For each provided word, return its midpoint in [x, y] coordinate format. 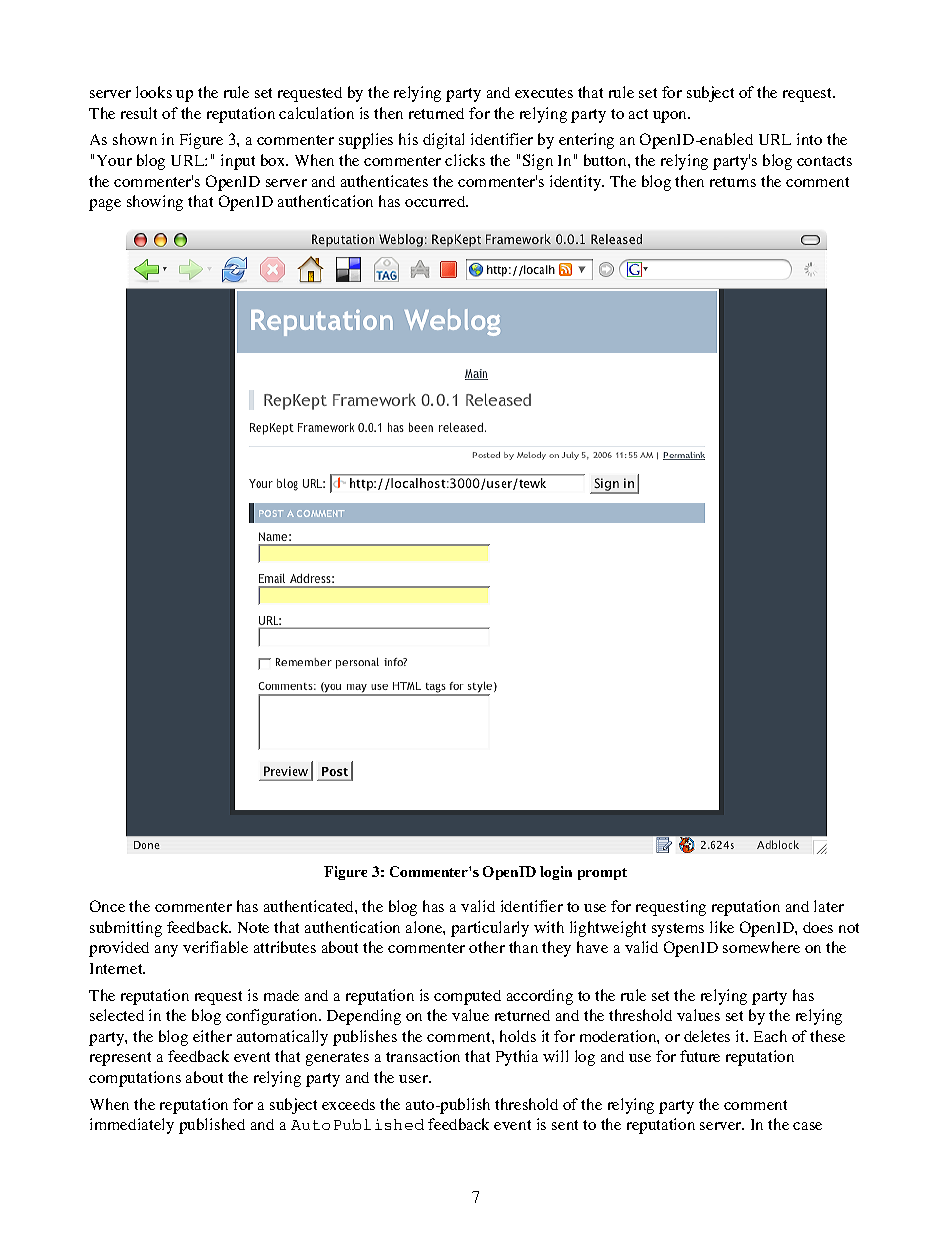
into [809, 139]
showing [155, 203]
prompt [602, 874]
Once [107, 906]
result [139, 113]
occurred [436, 201]
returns [733, 182]
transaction [423, 1056]
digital [443, 141]
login [556, 873]
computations [135, 1079]
